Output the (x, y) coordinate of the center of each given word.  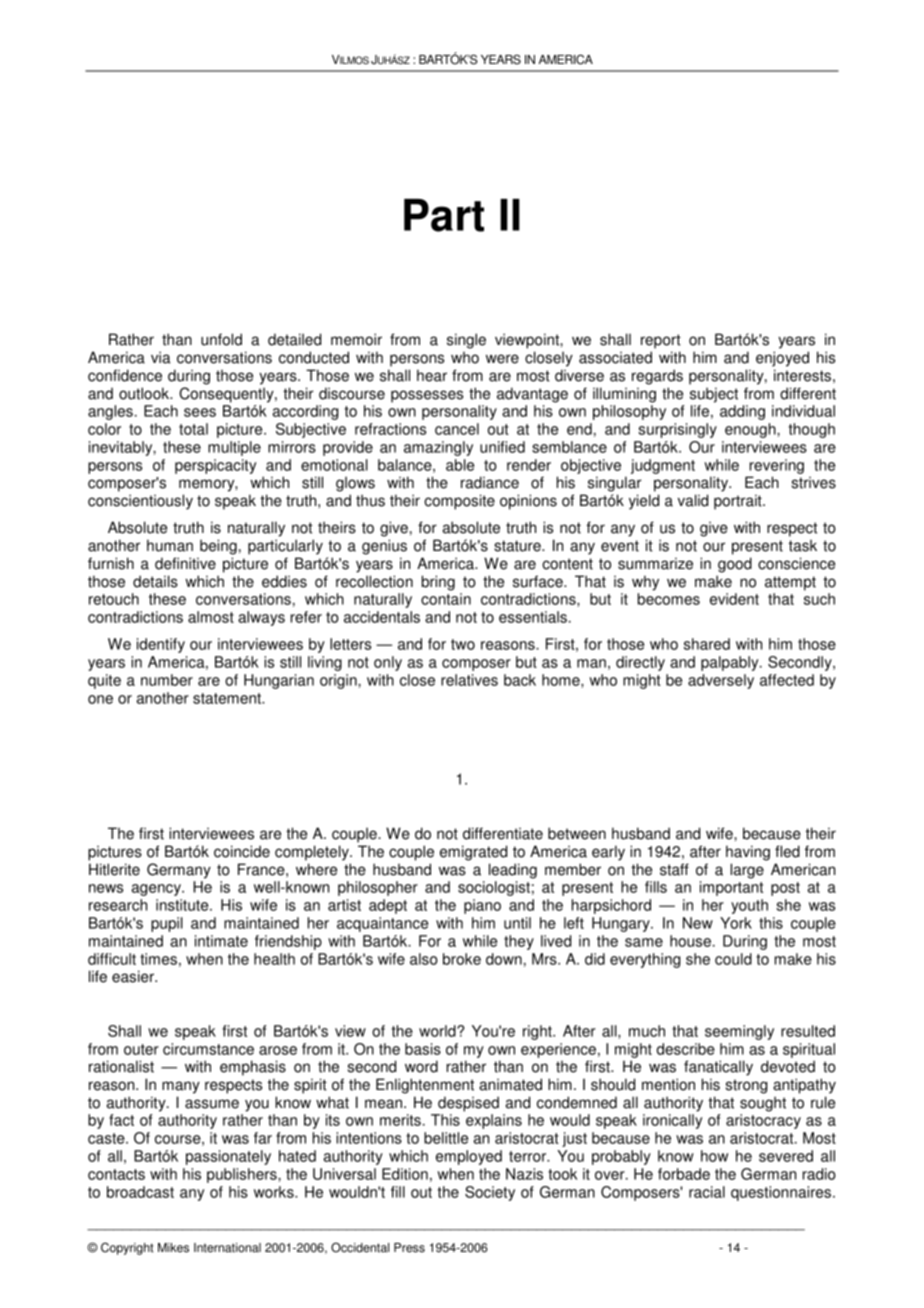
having (748, 853)
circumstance (208, 1049)
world (438, 1031)
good (735, 565)
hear (432, 375)
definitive (185, 563)
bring (438, 583)
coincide (242, 851)
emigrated (473, 853)
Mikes (173, 1248)
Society (490, 1193)
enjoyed (782, 359)
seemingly (739, 1032)
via (161, 357)
